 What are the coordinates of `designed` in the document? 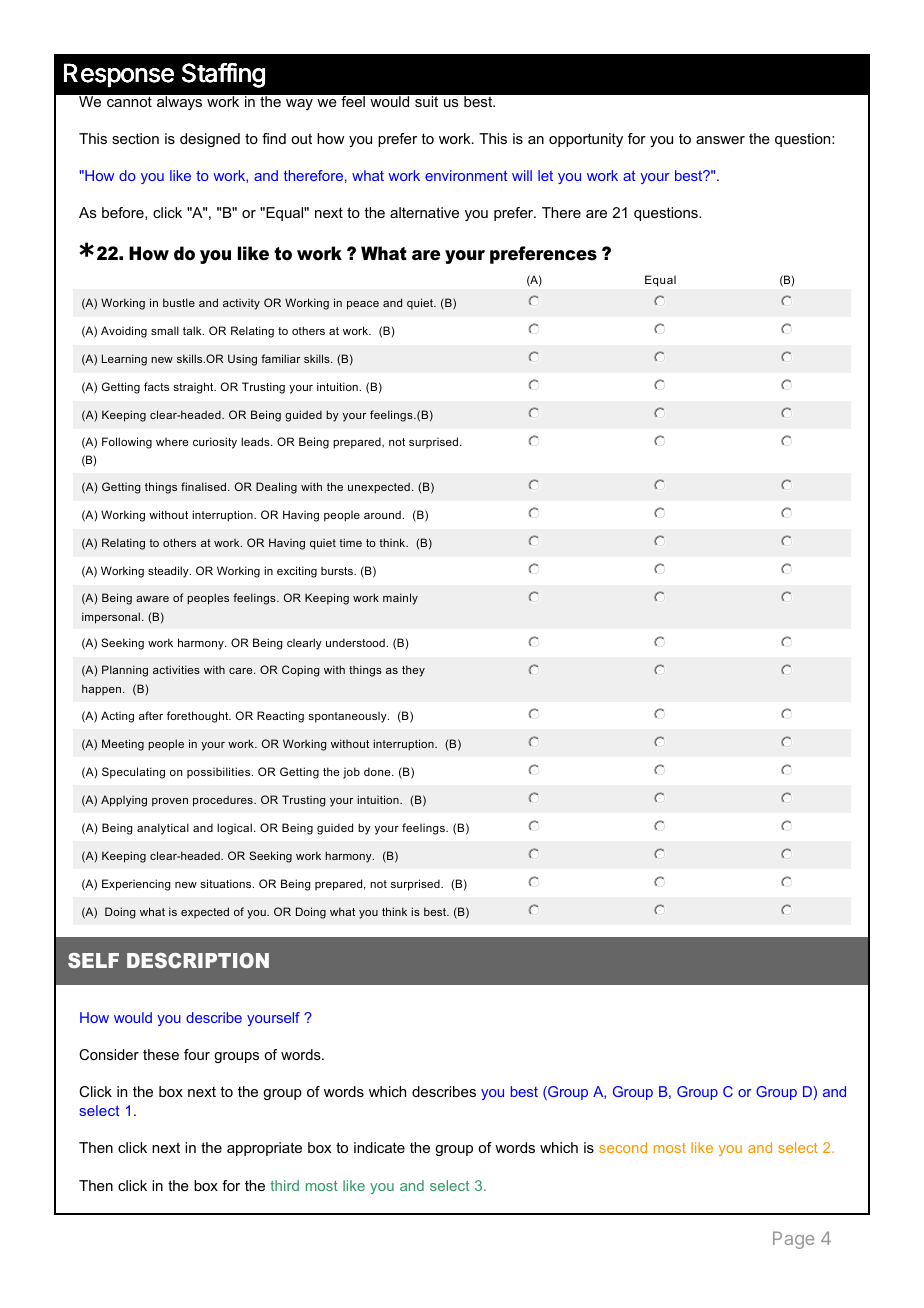 It's located at (210, 140).
